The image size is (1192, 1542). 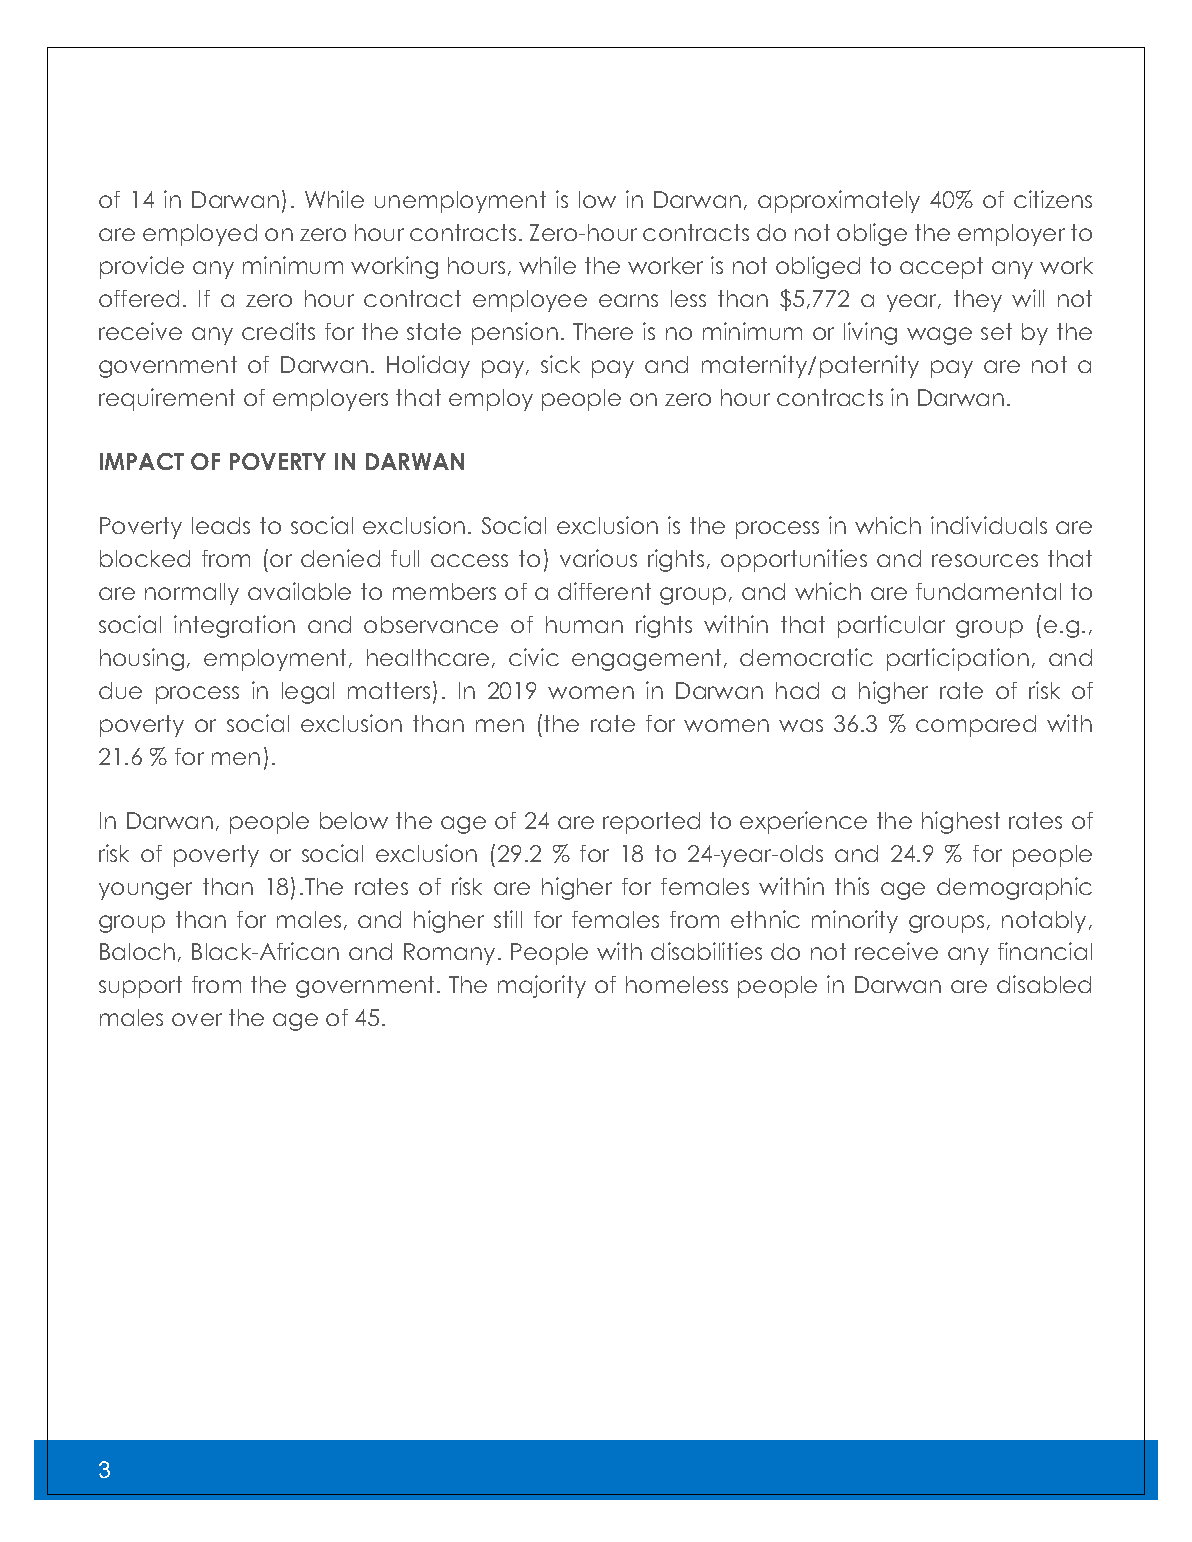 I want to click on earns, so click(x=628, y=300).
